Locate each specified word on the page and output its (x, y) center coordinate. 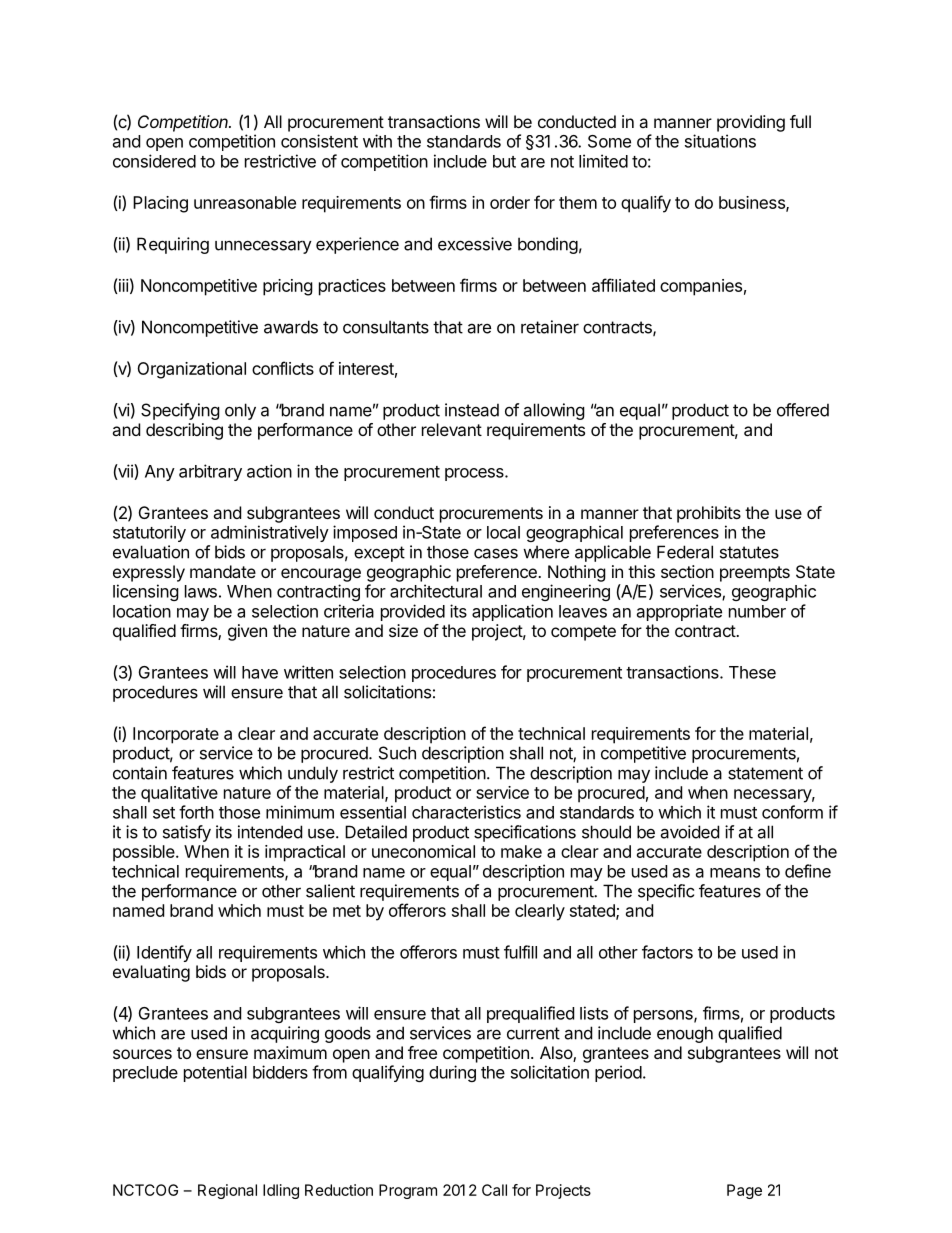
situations (720, 141)
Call (494, 1190)
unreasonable (245, 202)
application (512, 612)
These (752, 672)
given (247, 632)
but (504, 161)
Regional (227, 1191)
